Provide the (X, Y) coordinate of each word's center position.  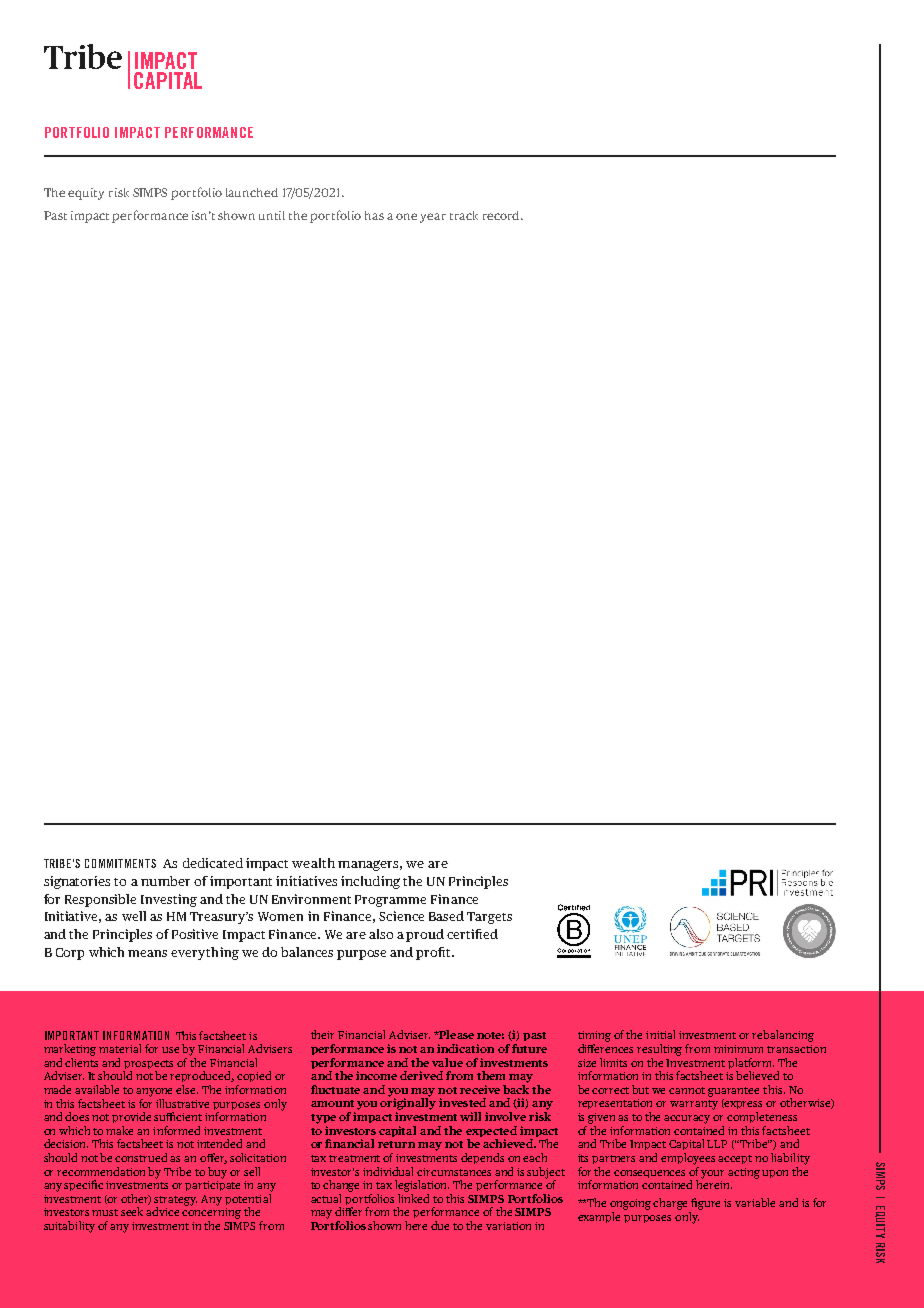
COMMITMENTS (120, 863)
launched (252, 192)
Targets (489, 918)
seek (134, 1211)
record (502, 215)
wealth (313, 863)
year (433, 218)
